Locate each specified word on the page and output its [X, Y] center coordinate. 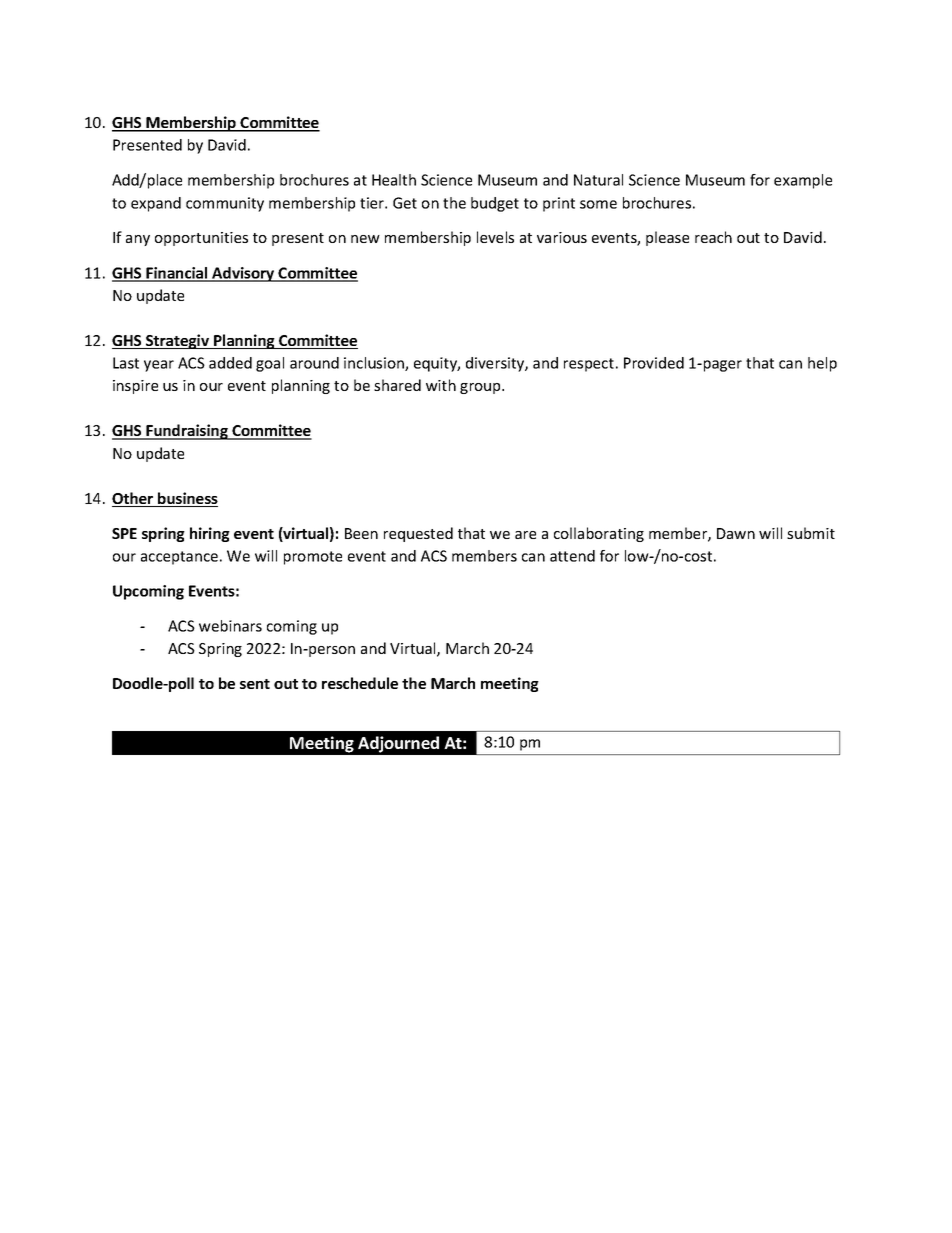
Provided [654, 363]
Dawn [736, 533]
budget [495, 204]
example [803, 181]
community [225, 204]
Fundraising [187, 432]
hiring [210, 534]
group [481, 388]
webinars [230, 626]
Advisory [243, 274]
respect [589, 365]
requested [418, 534]
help [822, 364]
